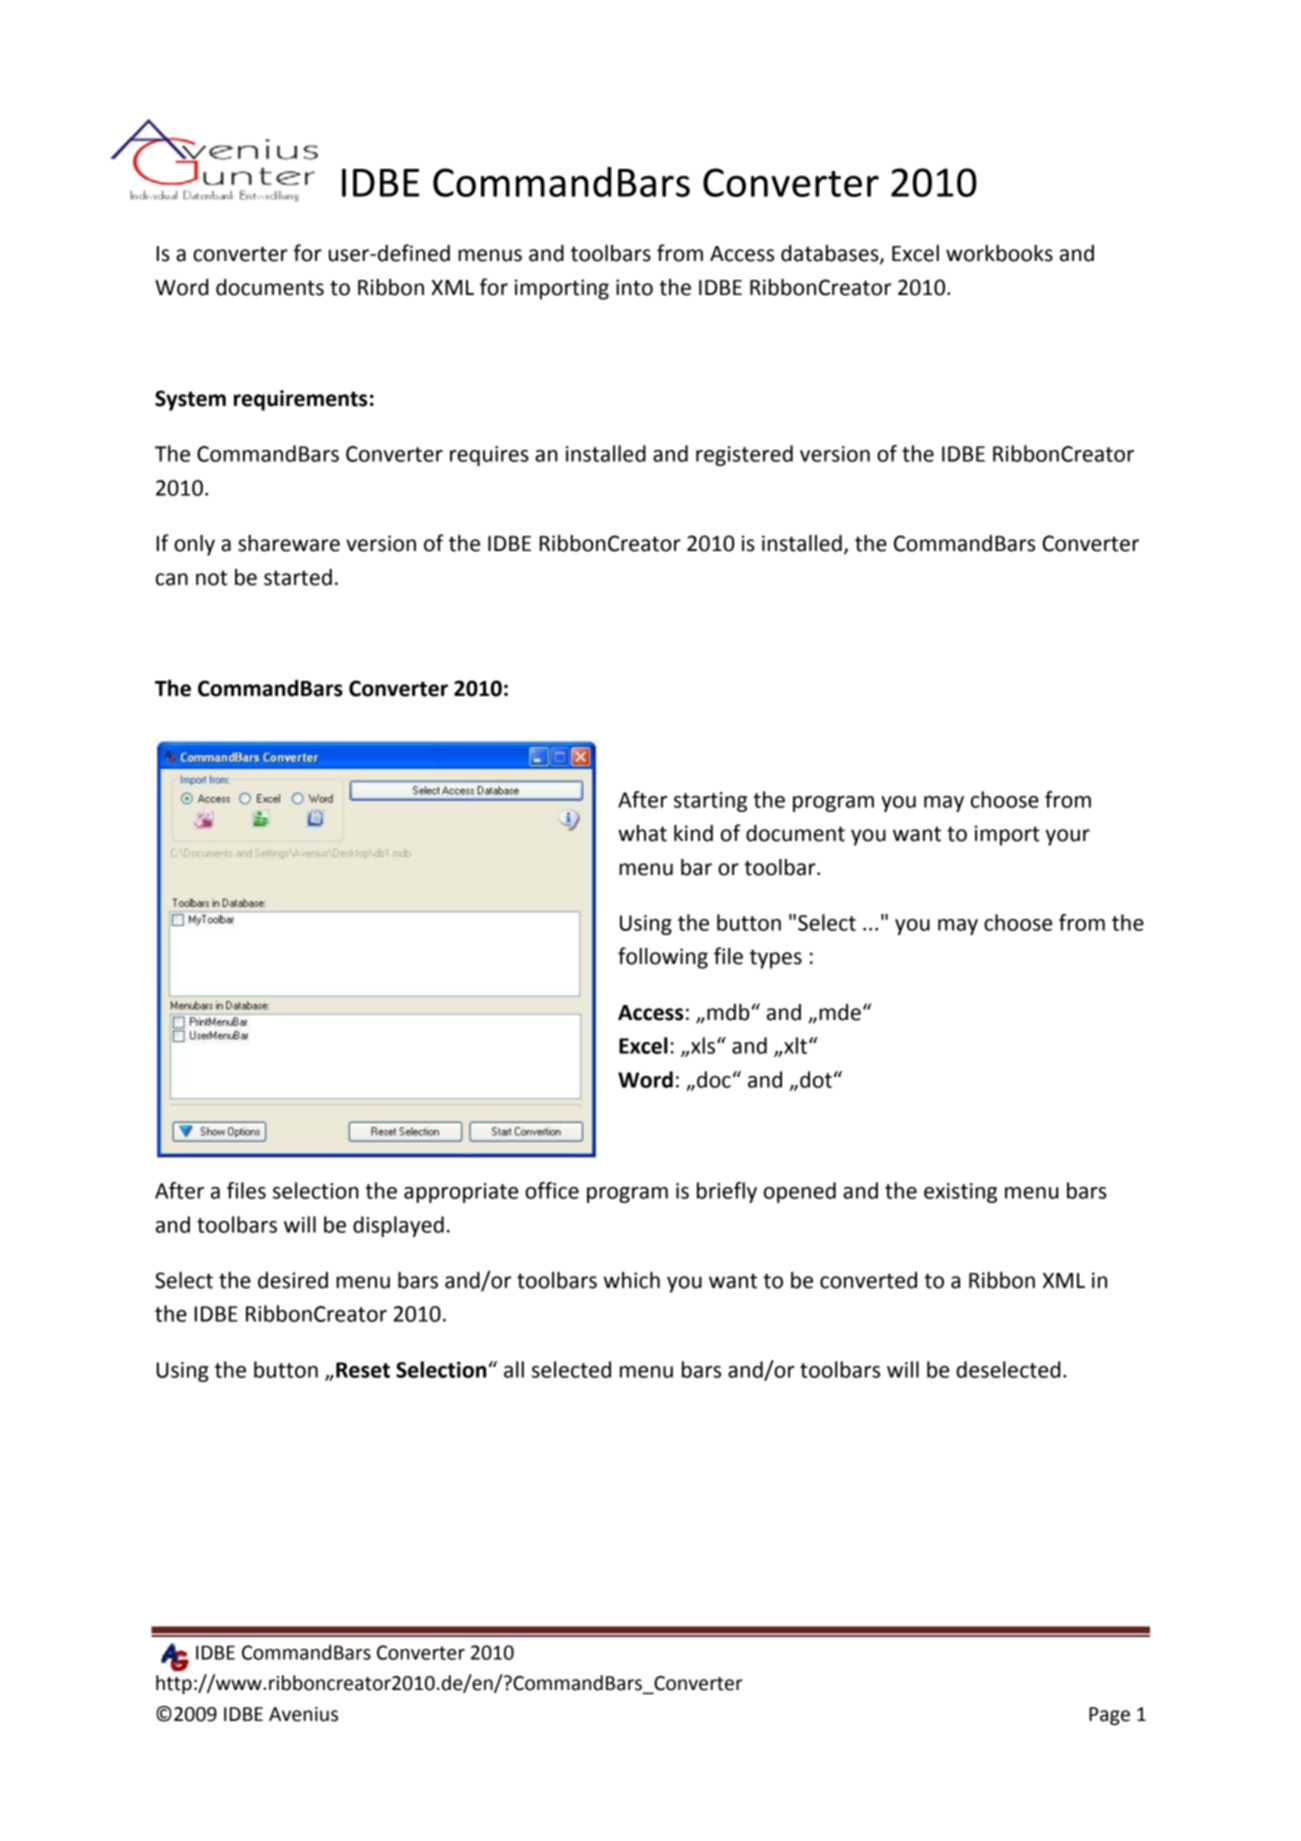  What do you see at coordinates (632, 1280) in the page?
I see `which` at bounding box center [632, 1280].
